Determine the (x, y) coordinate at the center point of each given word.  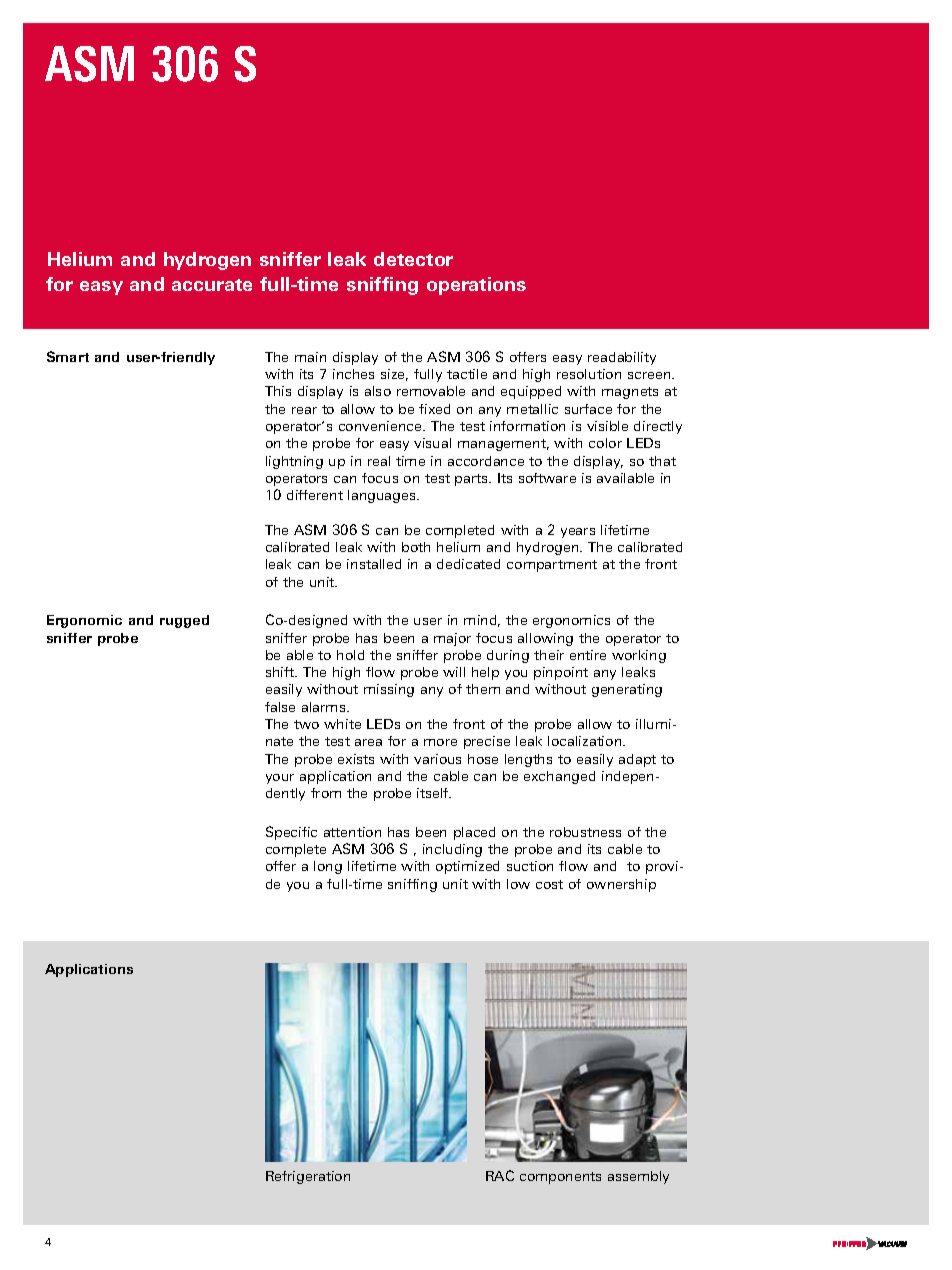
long (328, 867)
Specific (291, 833)
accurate (212, 285)
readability (622, 358)
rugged (184, 621)
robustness (585, 832)
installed (374, 564)
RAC (500, 1175)
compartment (552, 566)
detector (413, 259)
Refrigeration (308, 1177)
